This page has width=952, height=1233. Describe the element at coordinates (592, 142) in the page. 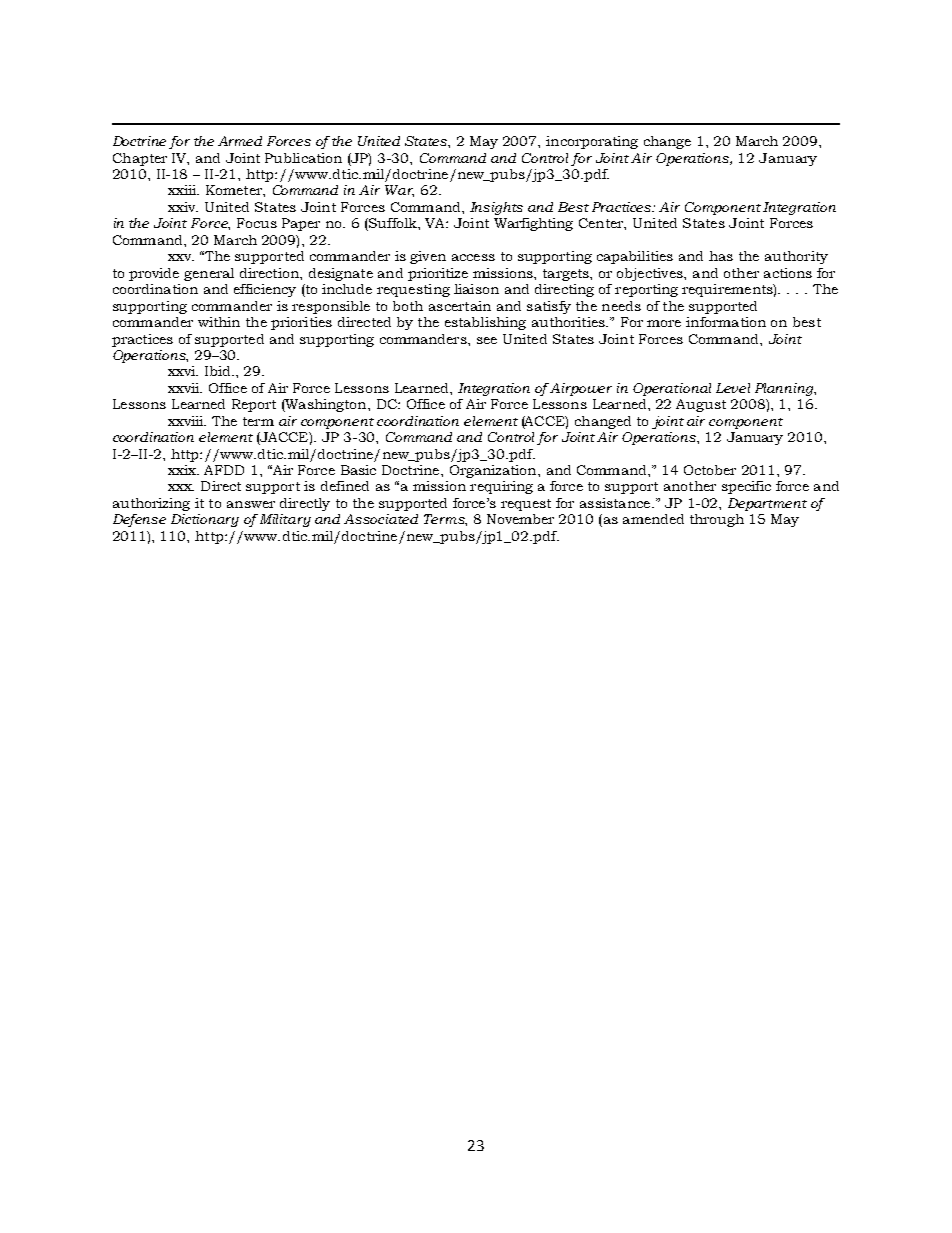

I see `incorporating` at that location.
